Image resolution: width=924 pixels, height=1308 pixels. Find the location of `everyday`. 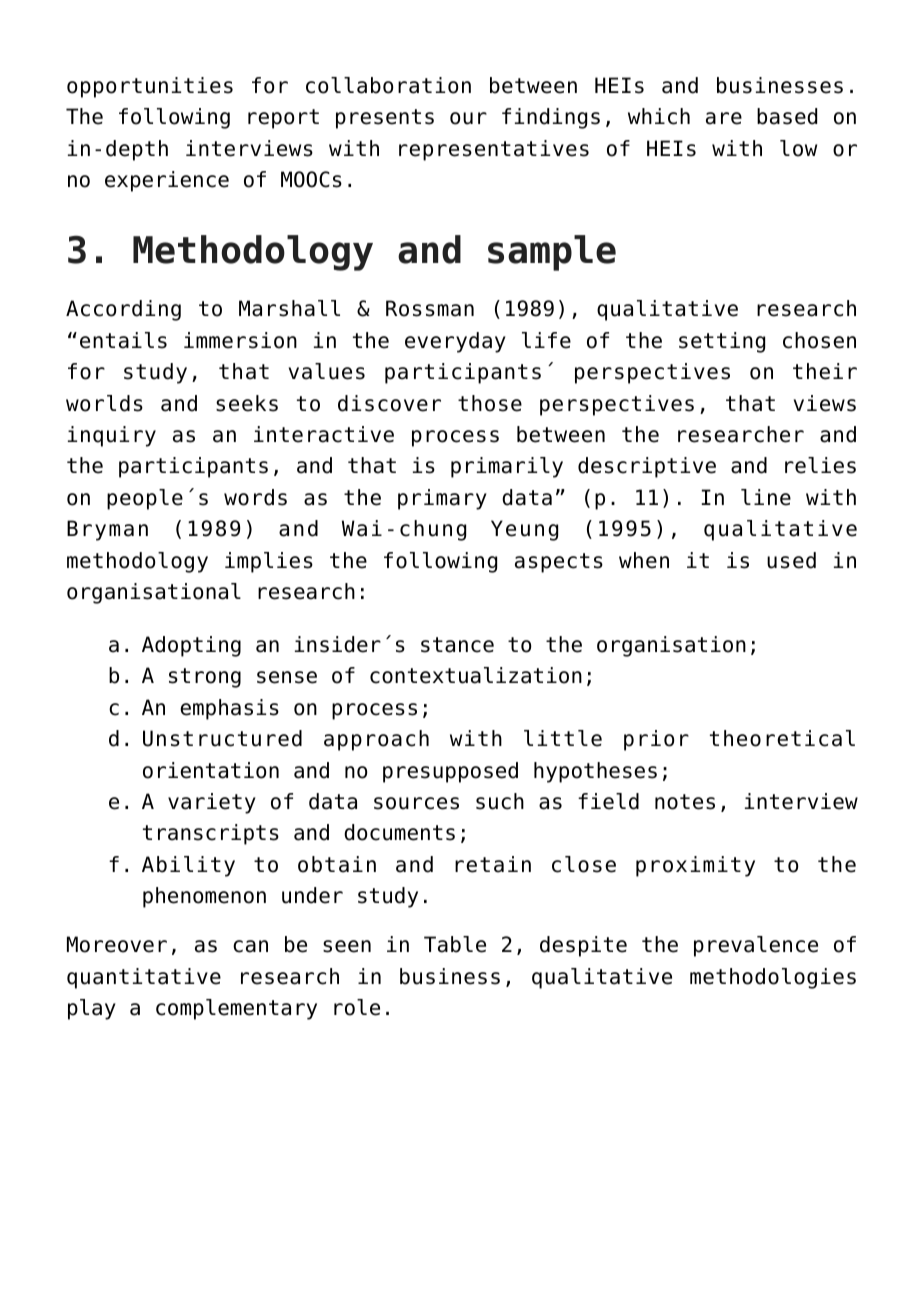

everyday is located at coordinates (455, 342).
